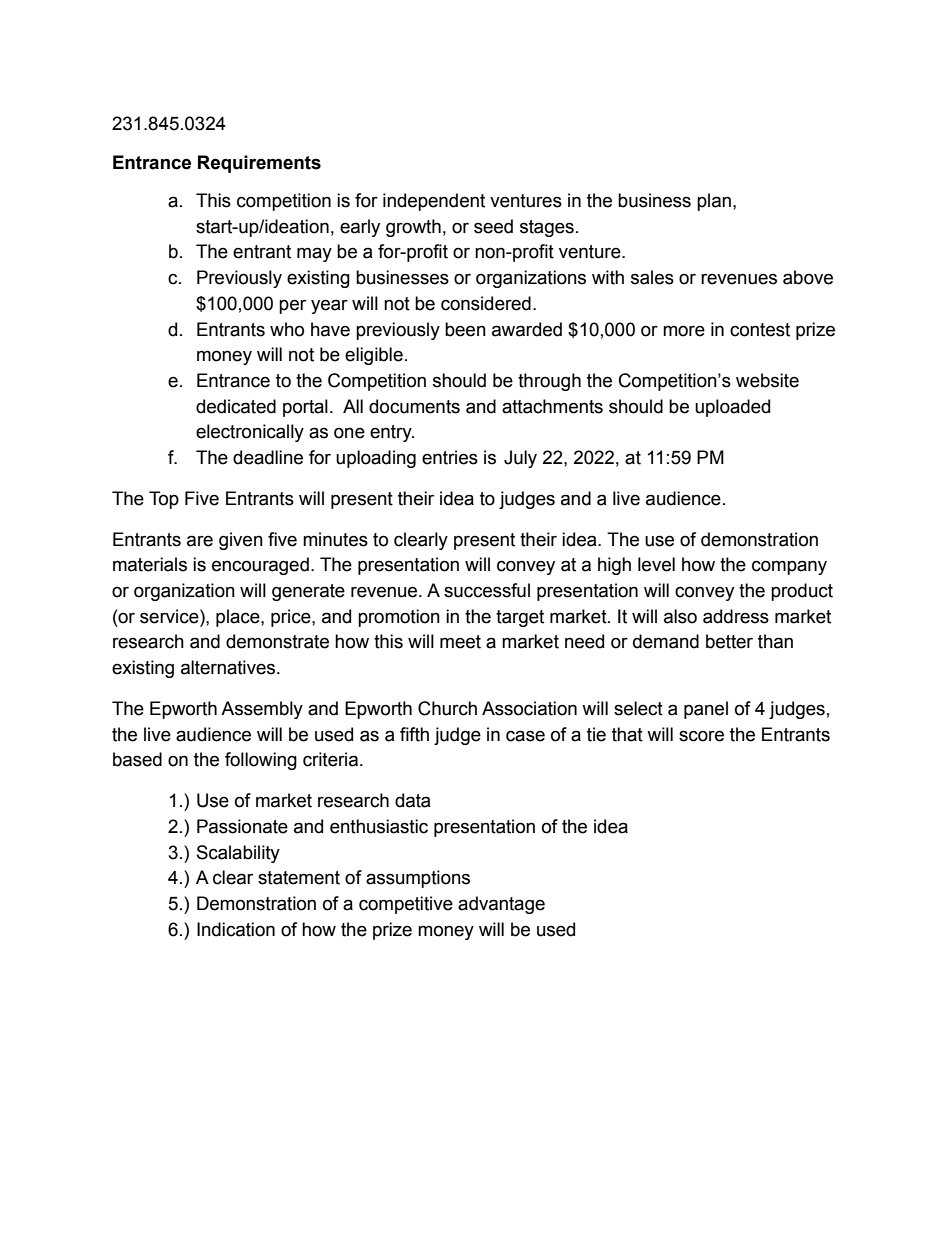 Image resolution: width=952 pixels, height=1233 pixels. I want to click on are, so click(200, 541).
